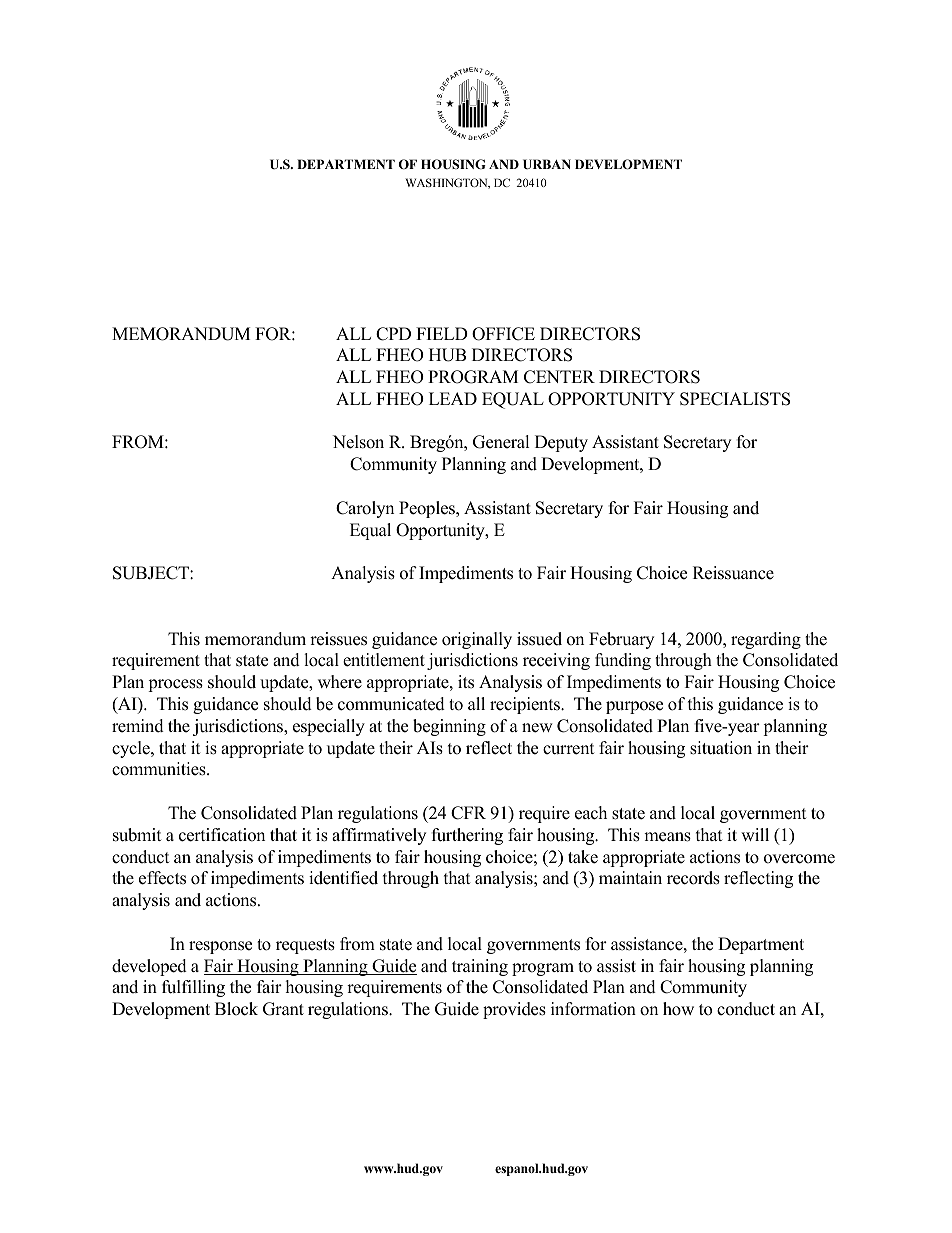 This image has height=1233, width=952. What do you see at coordinates (547, 164) in the image?
I see `URBAN` at bounding box center [547, 164].
